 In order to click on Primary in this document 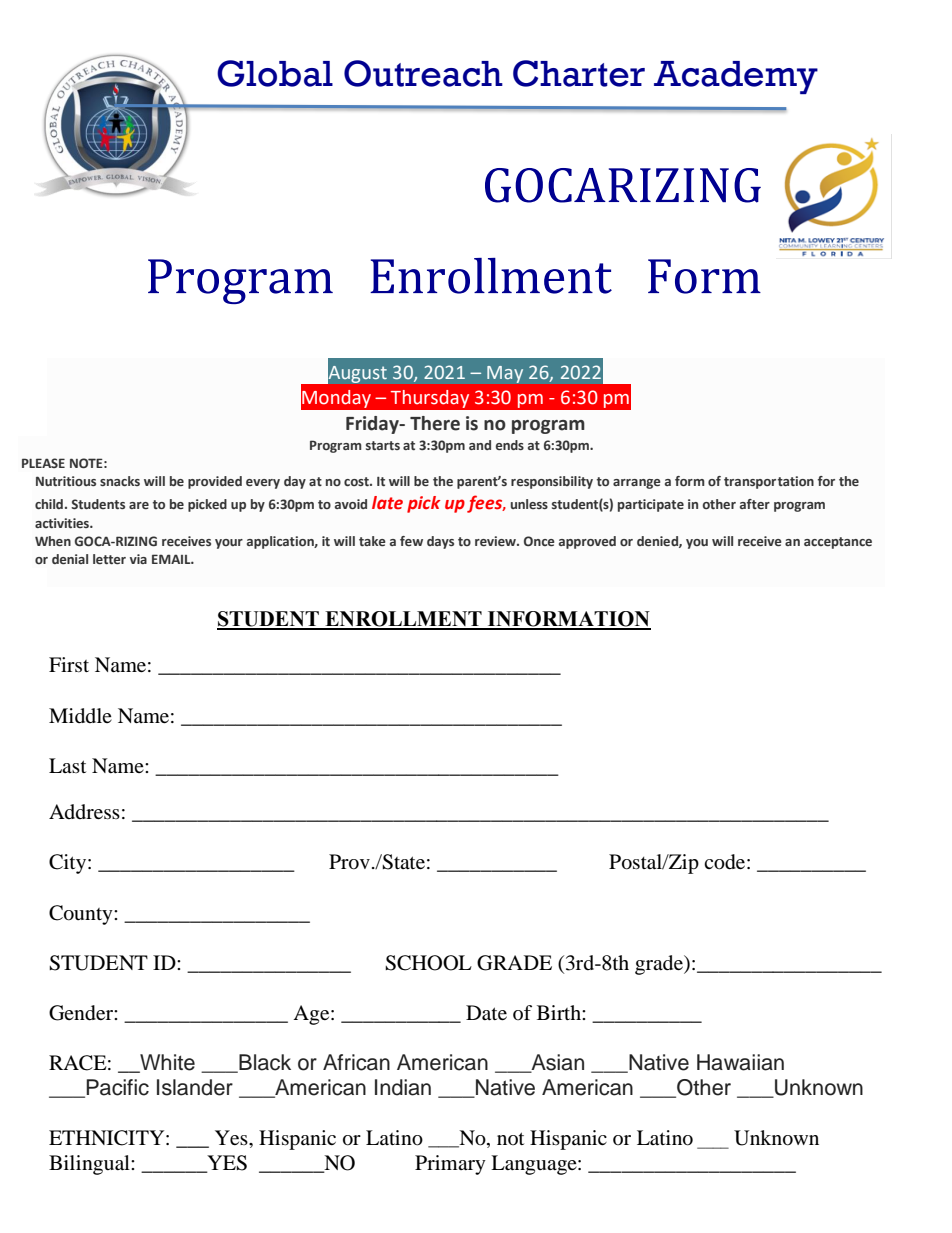, I will do `click(450, 1165)`.
